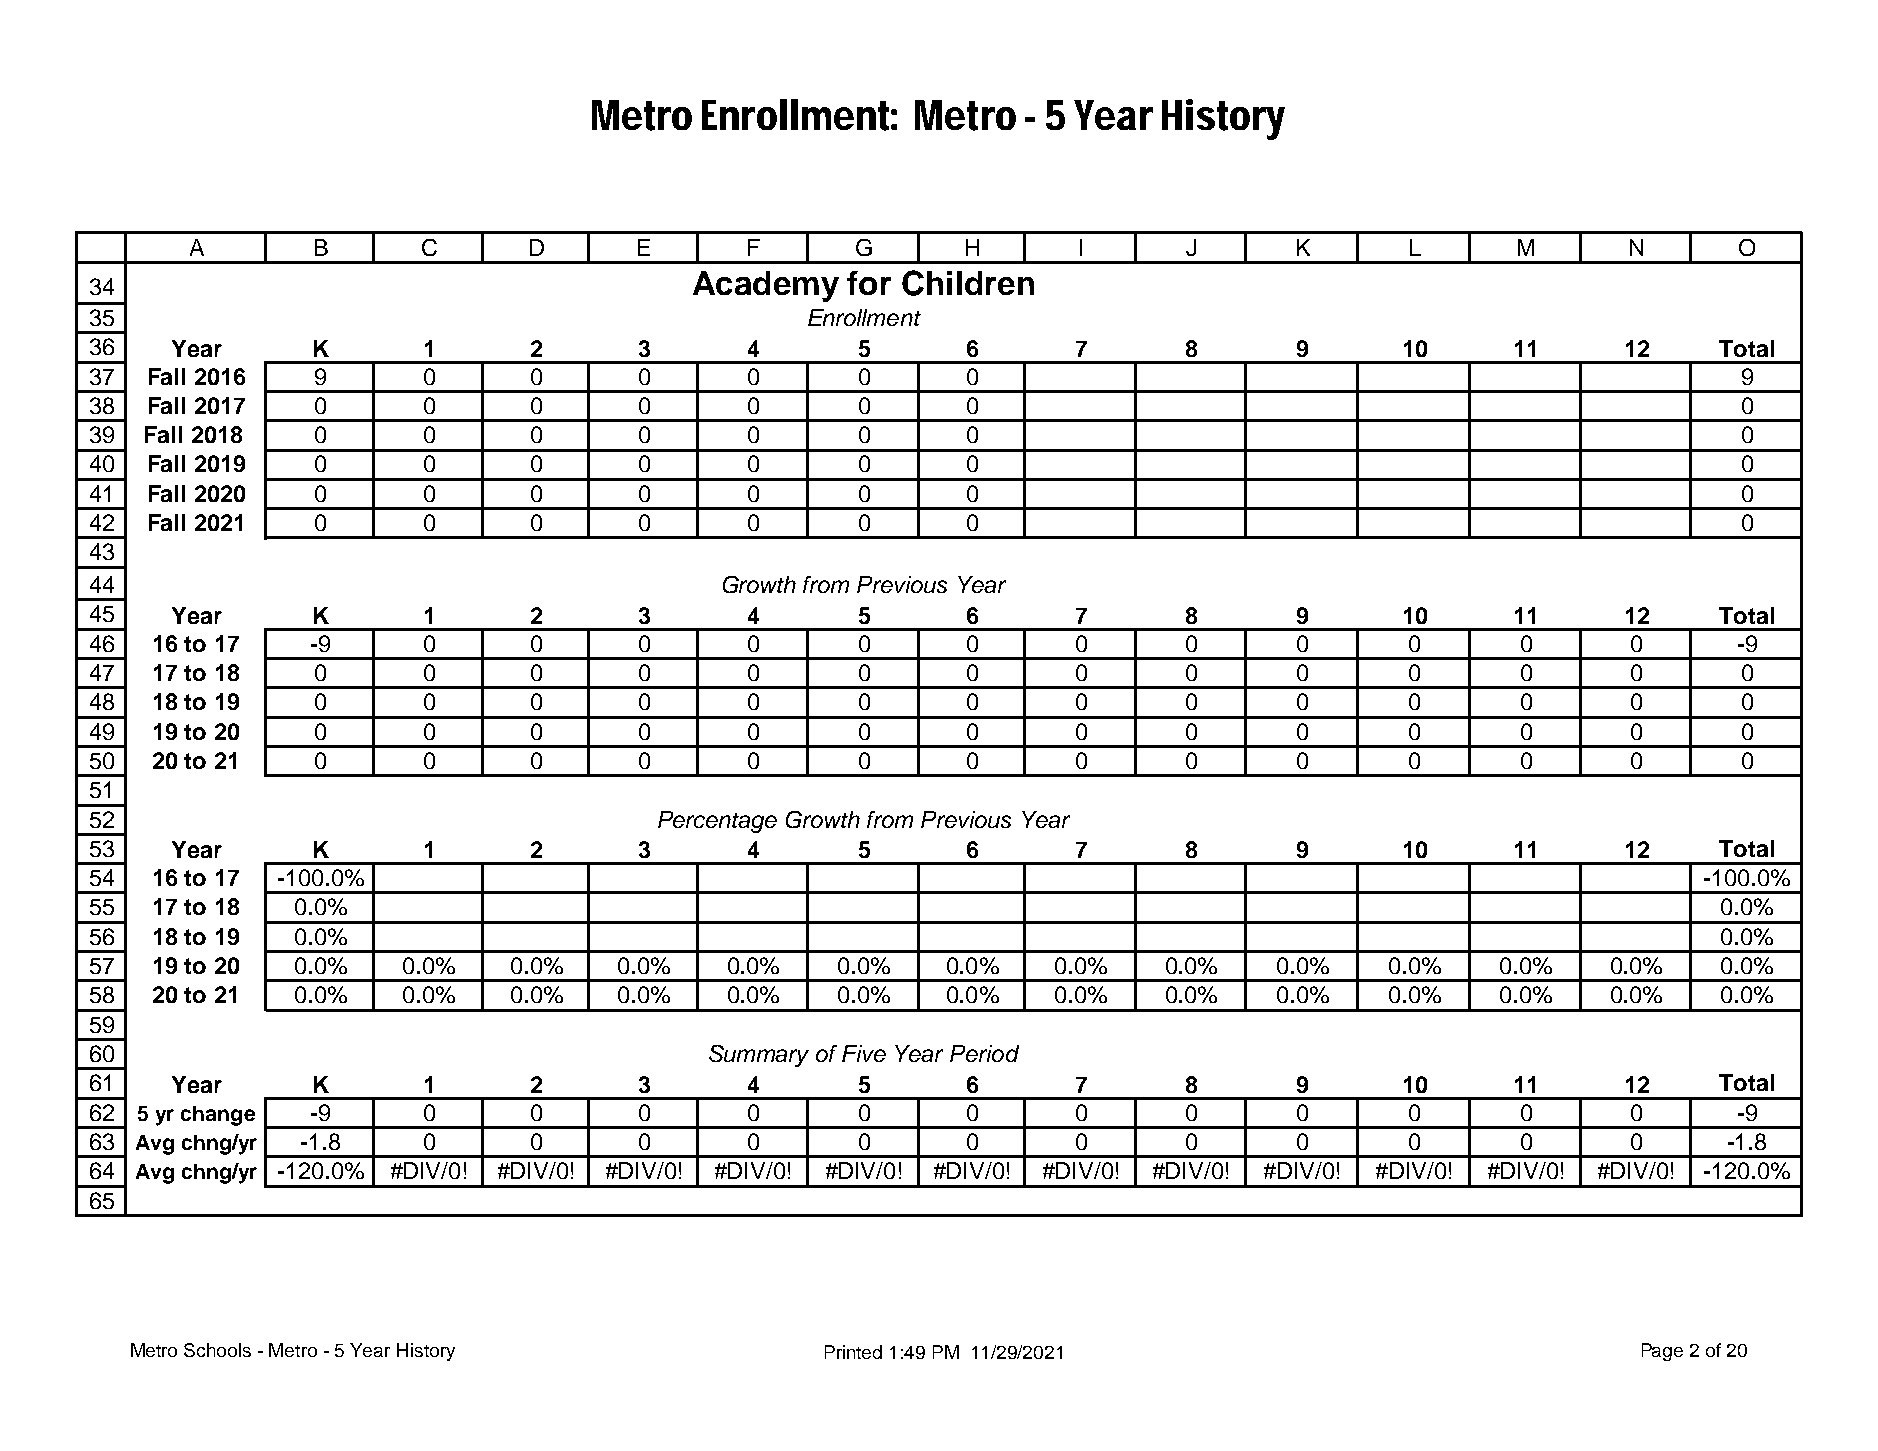 Image resolution: width=1878 pixels, height=1451 pixels. I want to click on Five, so click(864, 1053).
